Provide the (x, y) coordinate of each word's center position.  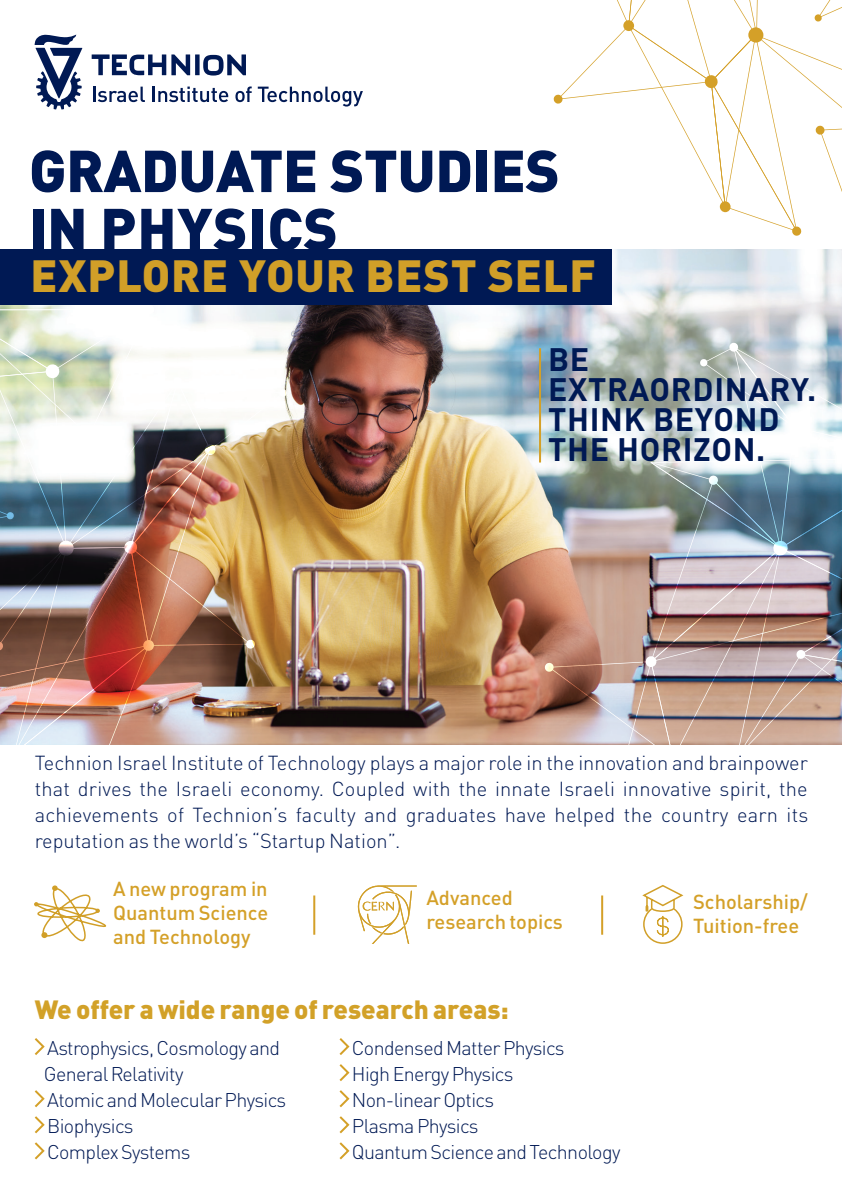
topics (536, 924)
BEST (421, 276)
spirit (742, 791)
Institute (208, 762)
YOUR (296, 276)
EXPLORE (129, 276)
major (460, 765)
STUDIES (444, 171)
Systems (156, 1154)
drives (105, 788)
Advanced (469, 898)
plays (392, 765)
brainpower (759, 765)
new (148, 891)
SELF (541, 276)
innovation (623, 762)
